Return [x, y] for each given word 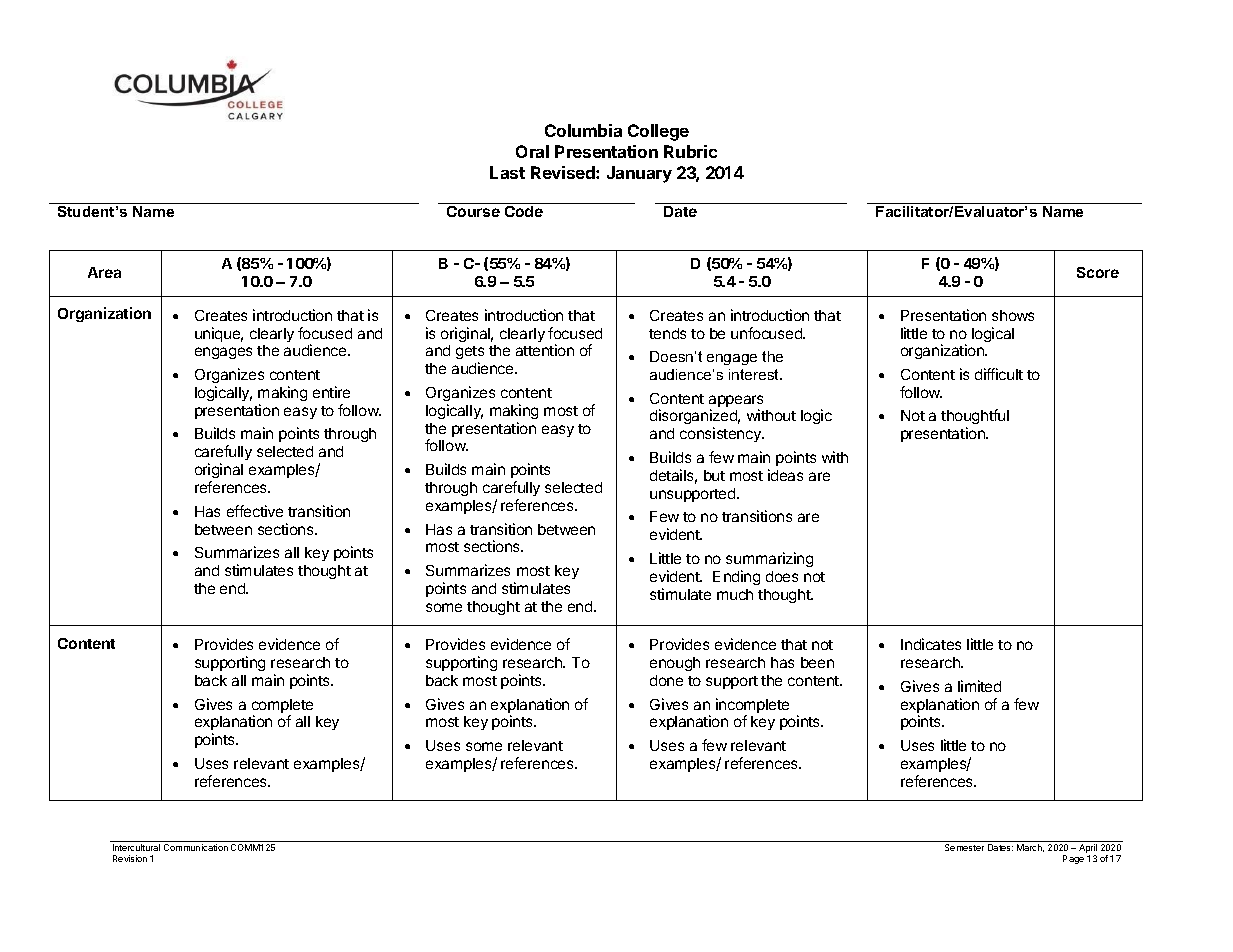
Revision [130, 858]
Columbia [583, 130]
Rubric [690, 151]
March [1030, 848]
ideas [785, 475]
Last [507, 172]
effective [255, 511]
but [714, 475]
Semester [964, 847]
